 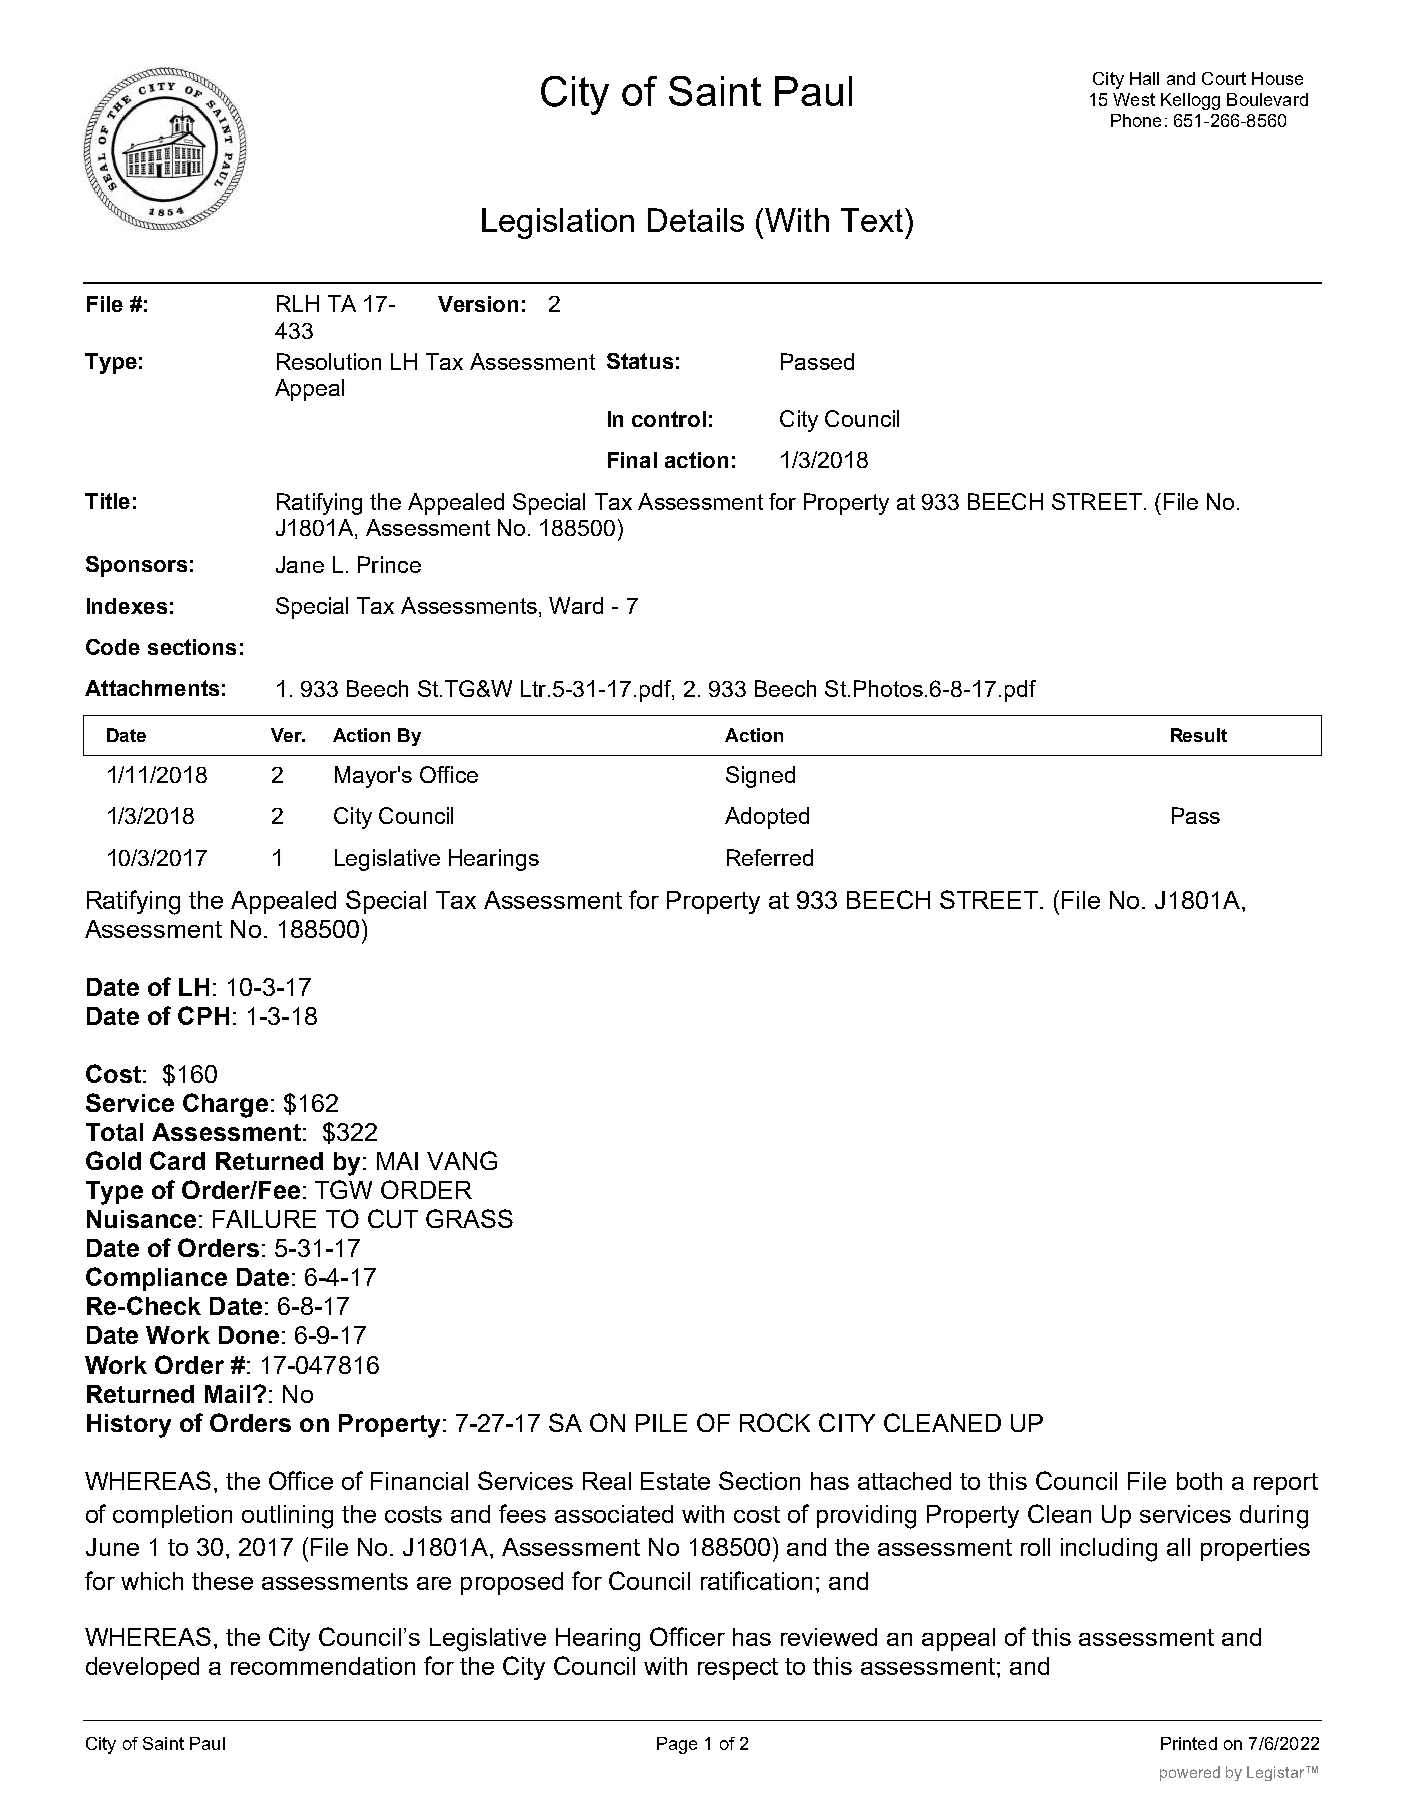 I want to click on Phone, so click(x=1136, y=120).
